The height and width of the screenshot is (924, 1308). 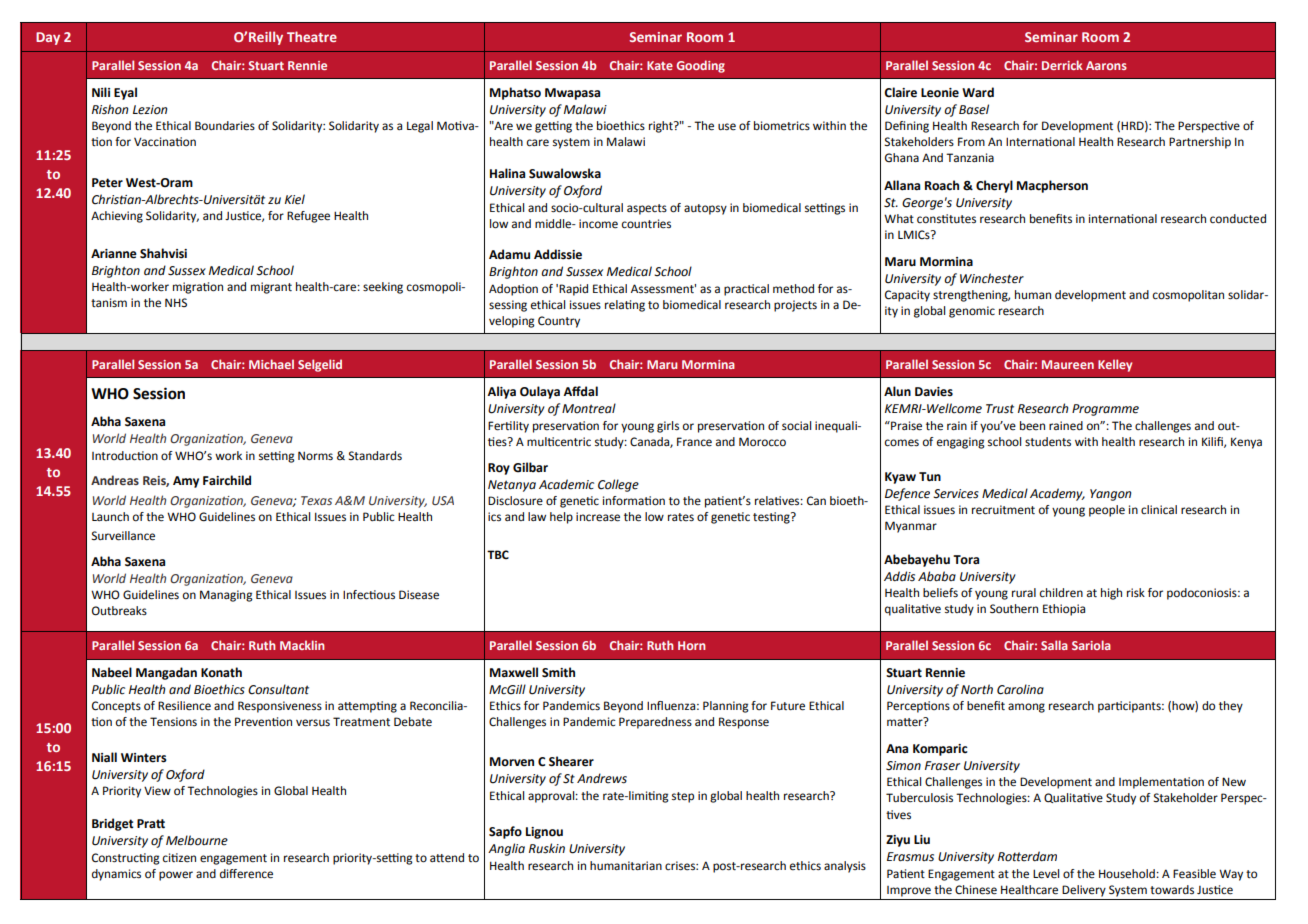 What do you see at coordinates (1128, 874) in the screenshot?
I see `Household` at bounding box center [1128, 874].
